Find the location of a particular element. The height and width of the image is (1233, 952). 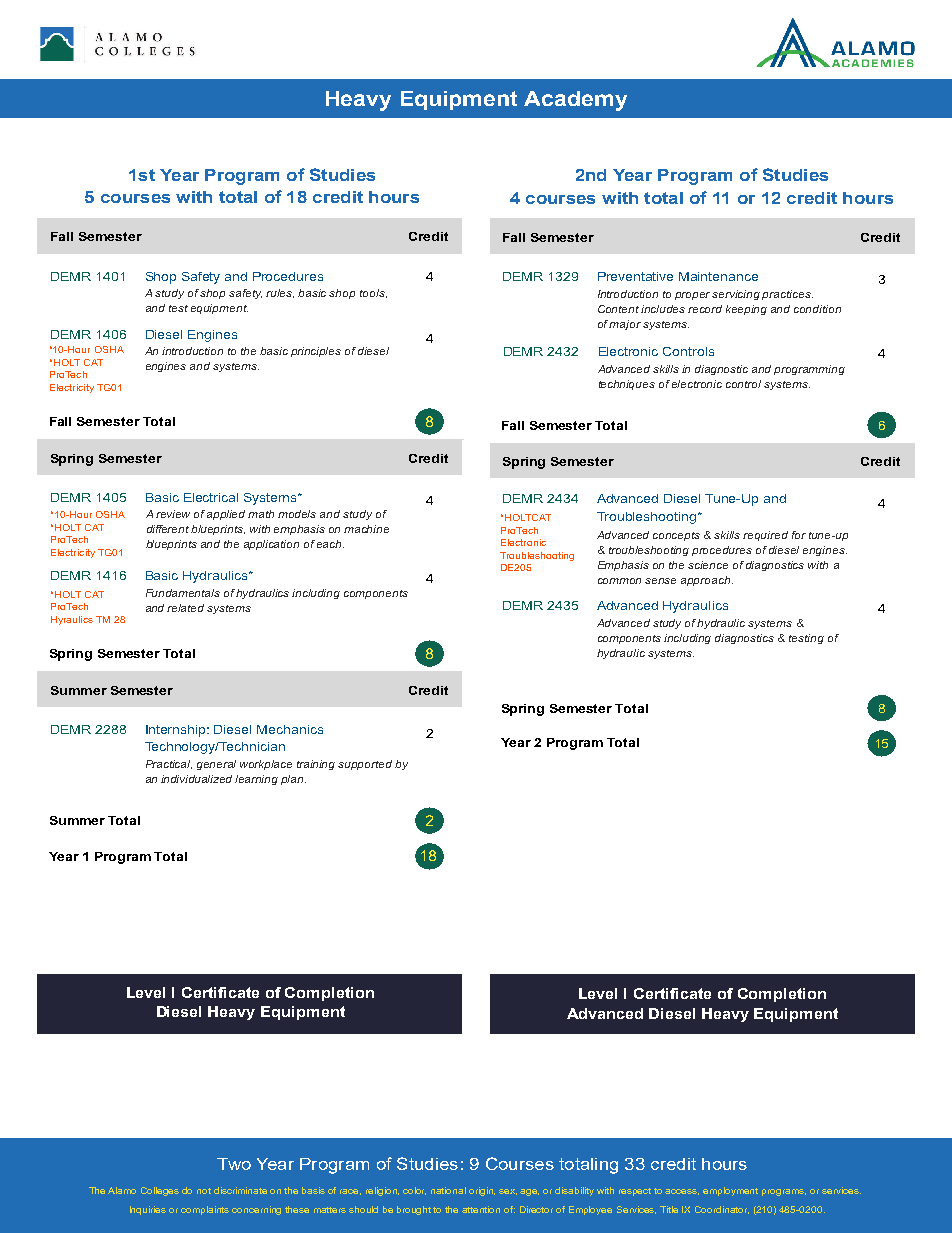

not is located at coordinates (204, 1191).
